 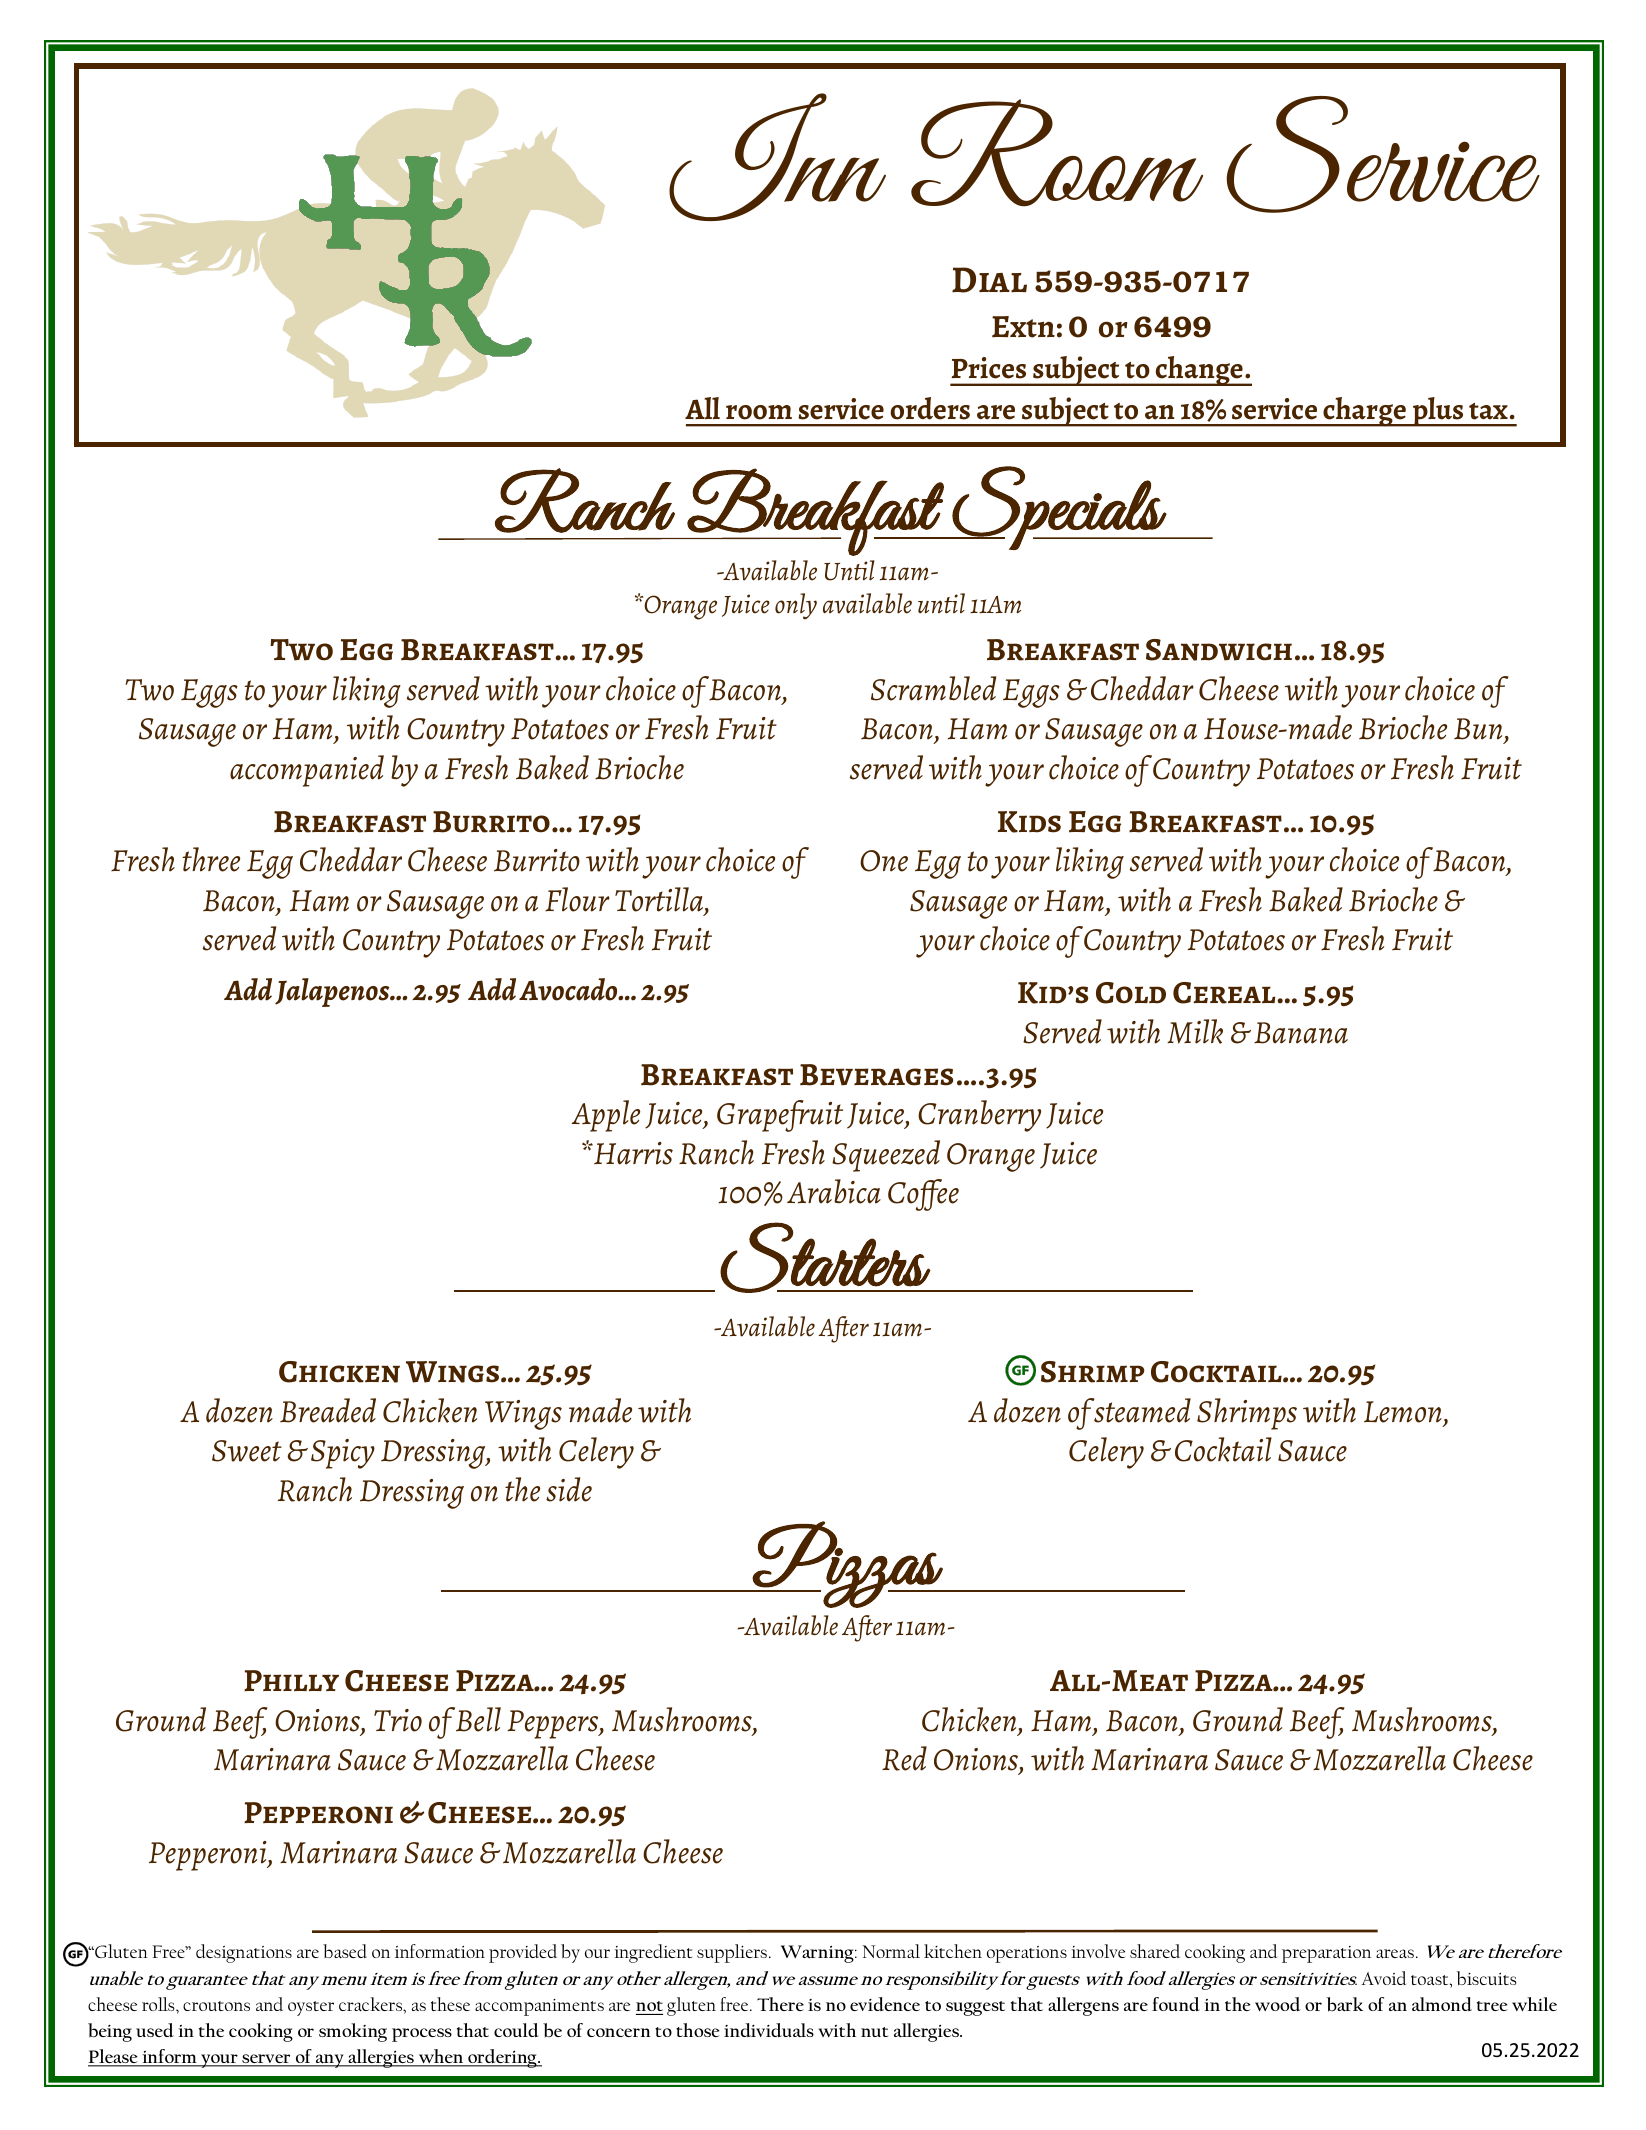 I want to click on bark, so click(x=1345, y=2004).
